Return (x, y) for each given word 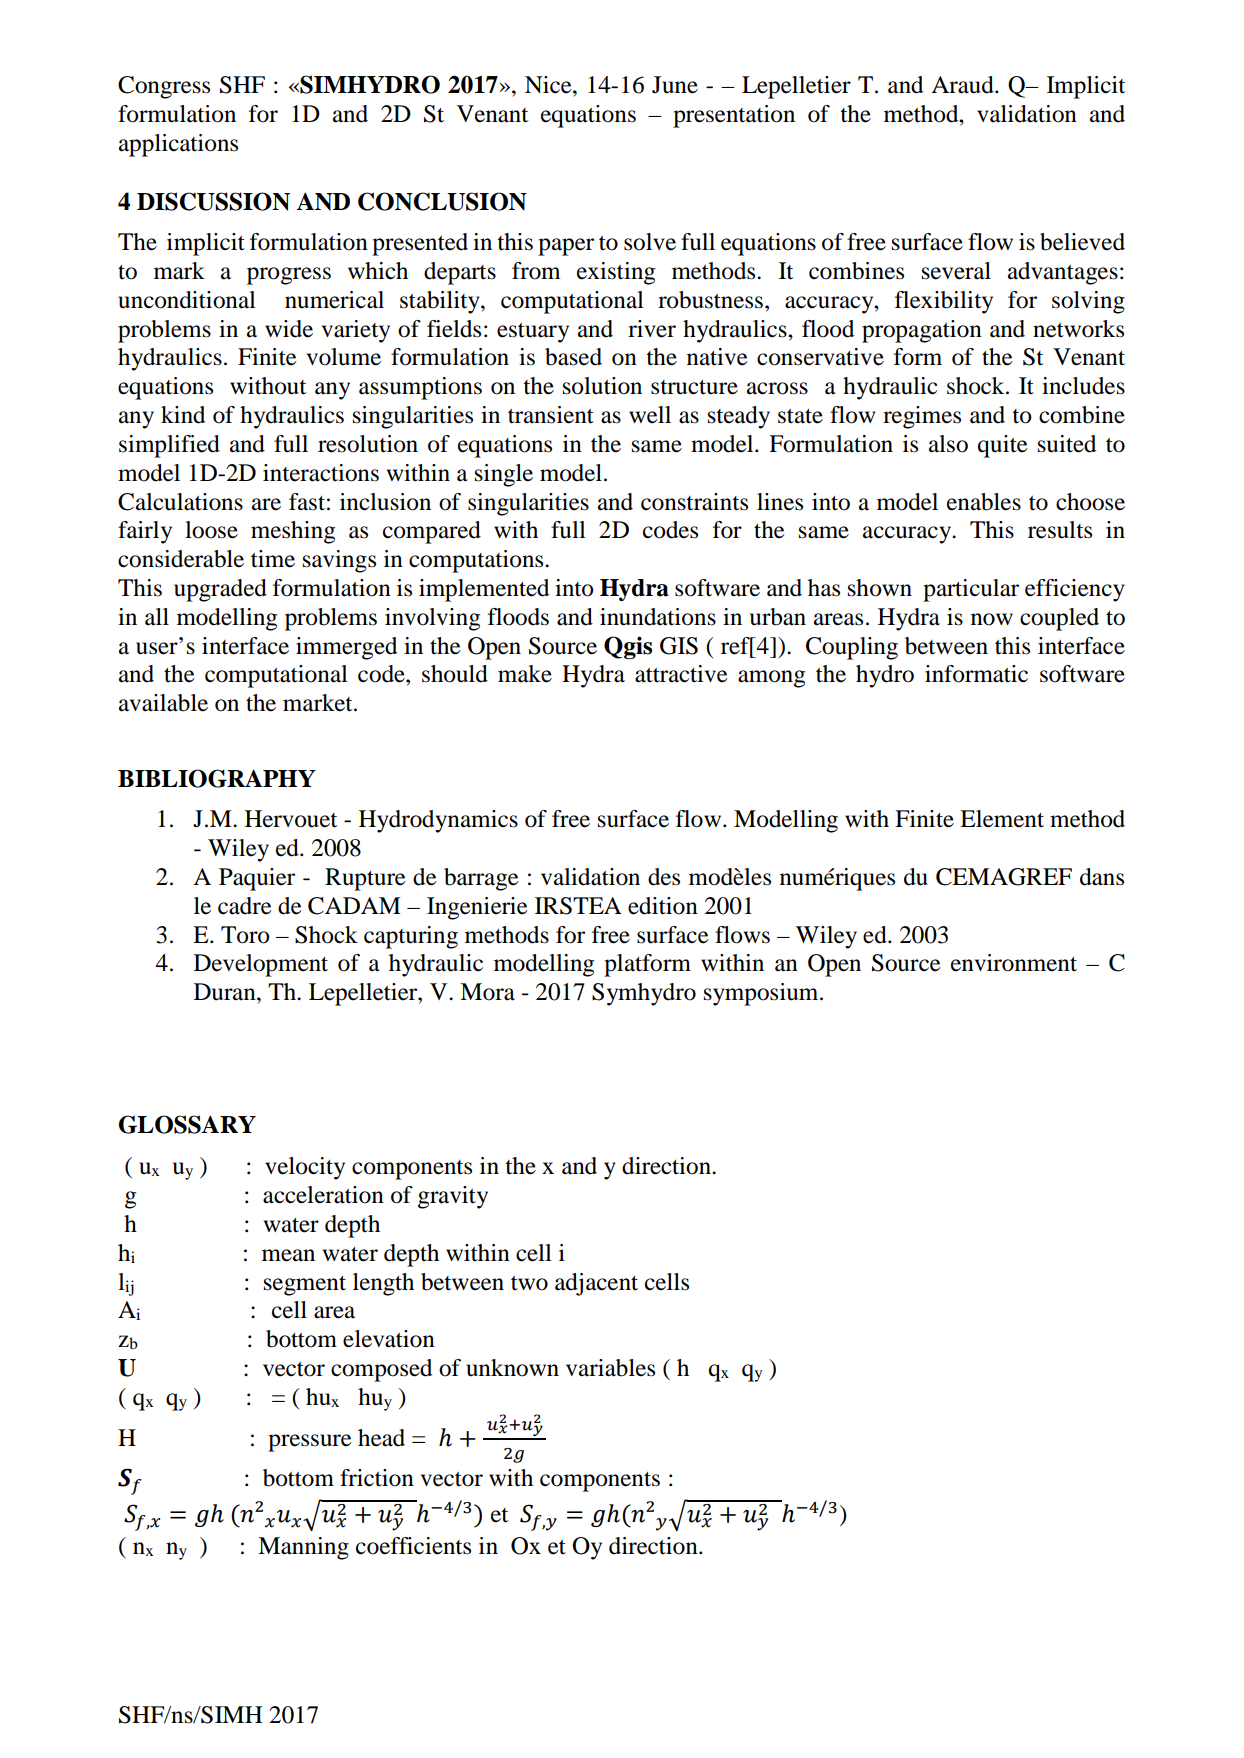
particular (971, 590)
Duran (226, 992)
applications (178, 145)
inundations (658, 617)
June (675, 85)
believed (1082, 242)
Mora (487, 992)
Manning (303, 1548)
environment (1014, 963)
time (273, 559)
